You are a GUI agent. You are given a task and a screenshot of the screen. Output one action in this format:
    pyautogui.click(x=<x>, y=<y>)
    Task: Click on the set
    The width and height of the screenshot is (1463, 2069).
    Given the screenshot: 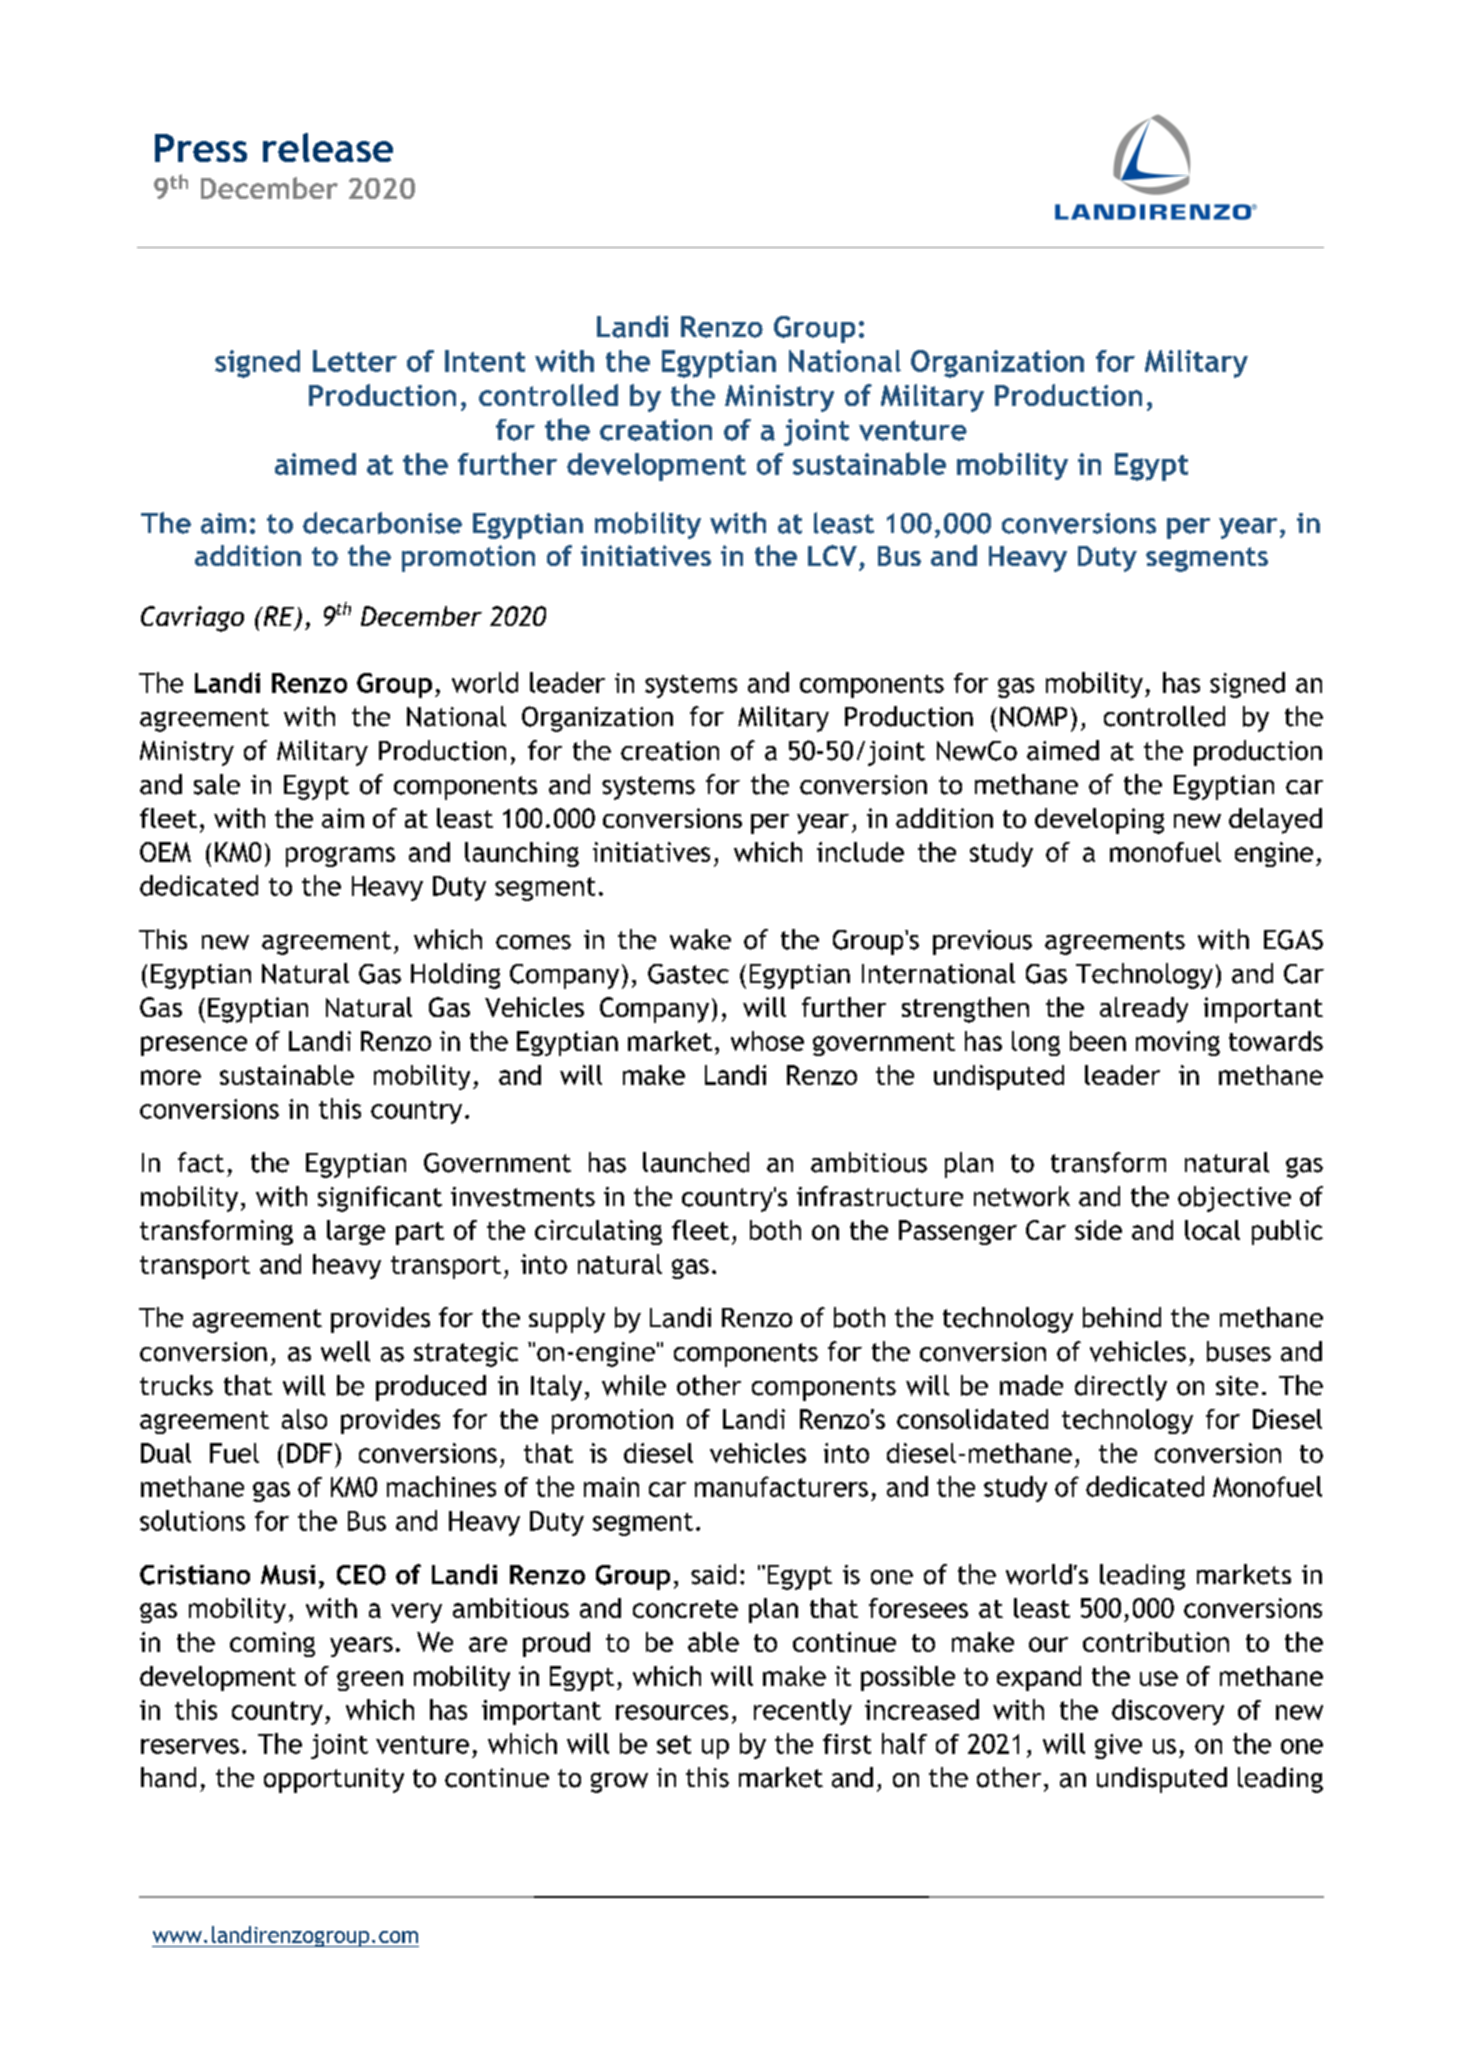 What is the action you would take?
    pyautogui.click(x=674, y=1744)
